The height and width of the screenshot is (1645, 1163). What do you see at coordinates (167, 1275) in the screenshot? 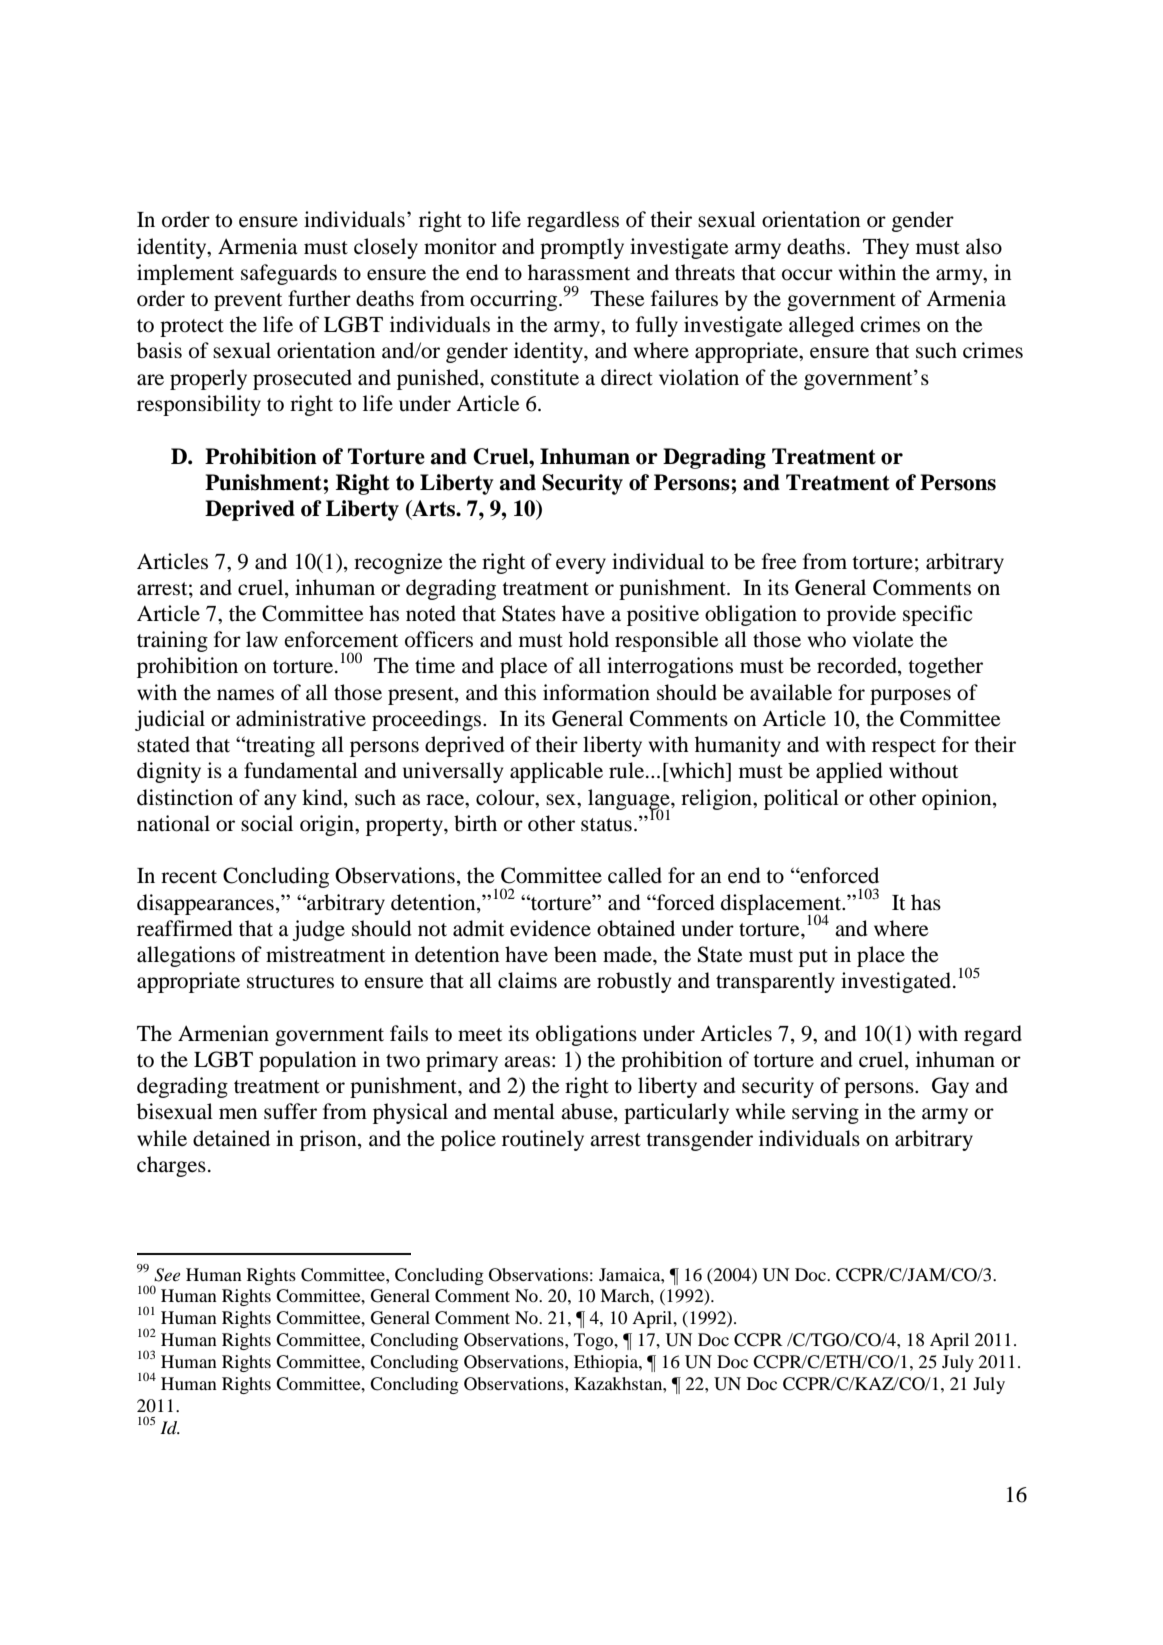
I see `See` at bounding box center [167, 1275].
